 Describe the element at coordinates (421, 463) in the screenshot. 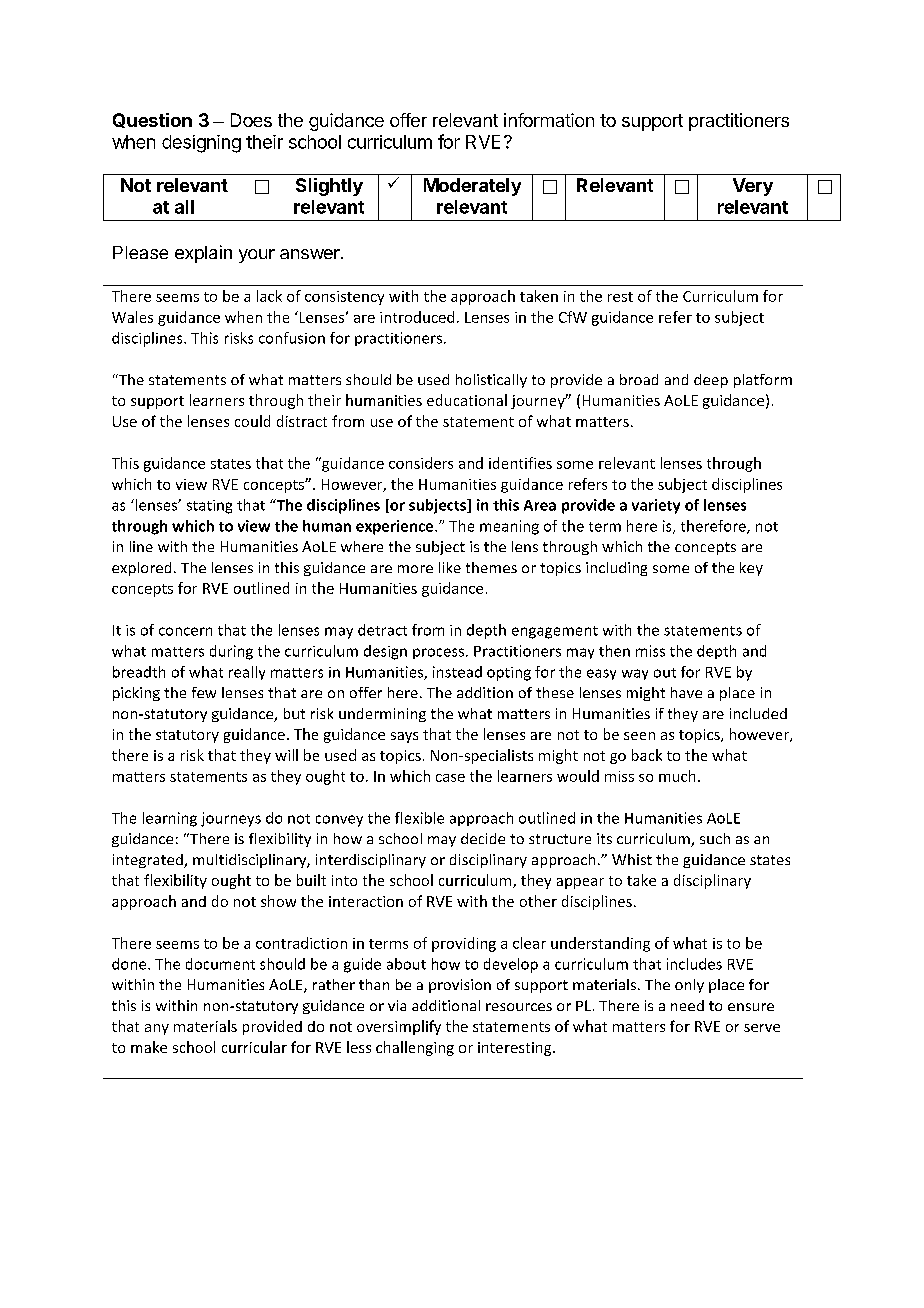

I see `considers` at that location.
